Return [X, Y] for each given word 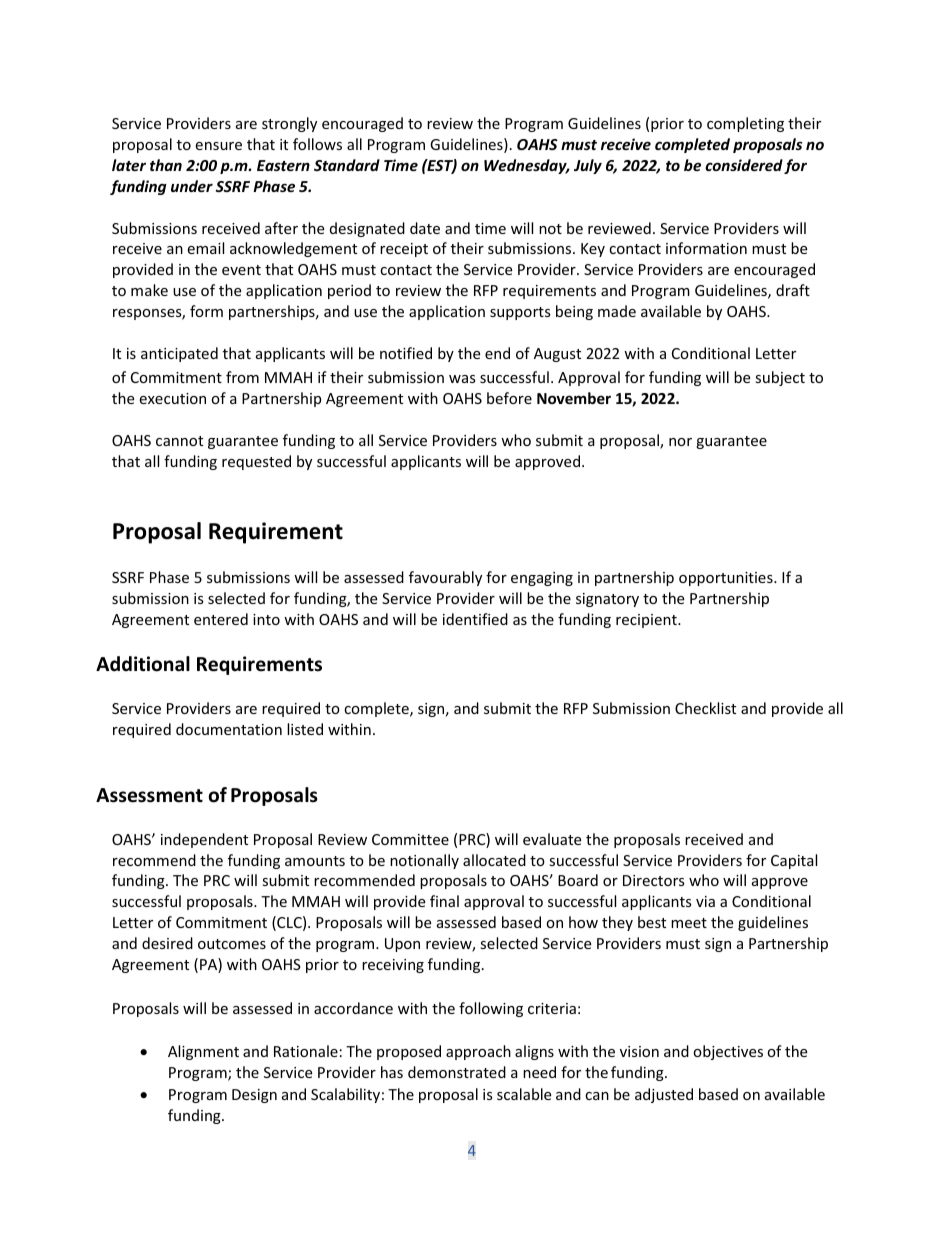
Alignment [203, 1052]
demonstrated [457, 1072]
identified [475, 619]
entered [221, 619]
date [425, 228]
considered [744, 165]
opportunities [727, 579]
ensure [218, 146]
